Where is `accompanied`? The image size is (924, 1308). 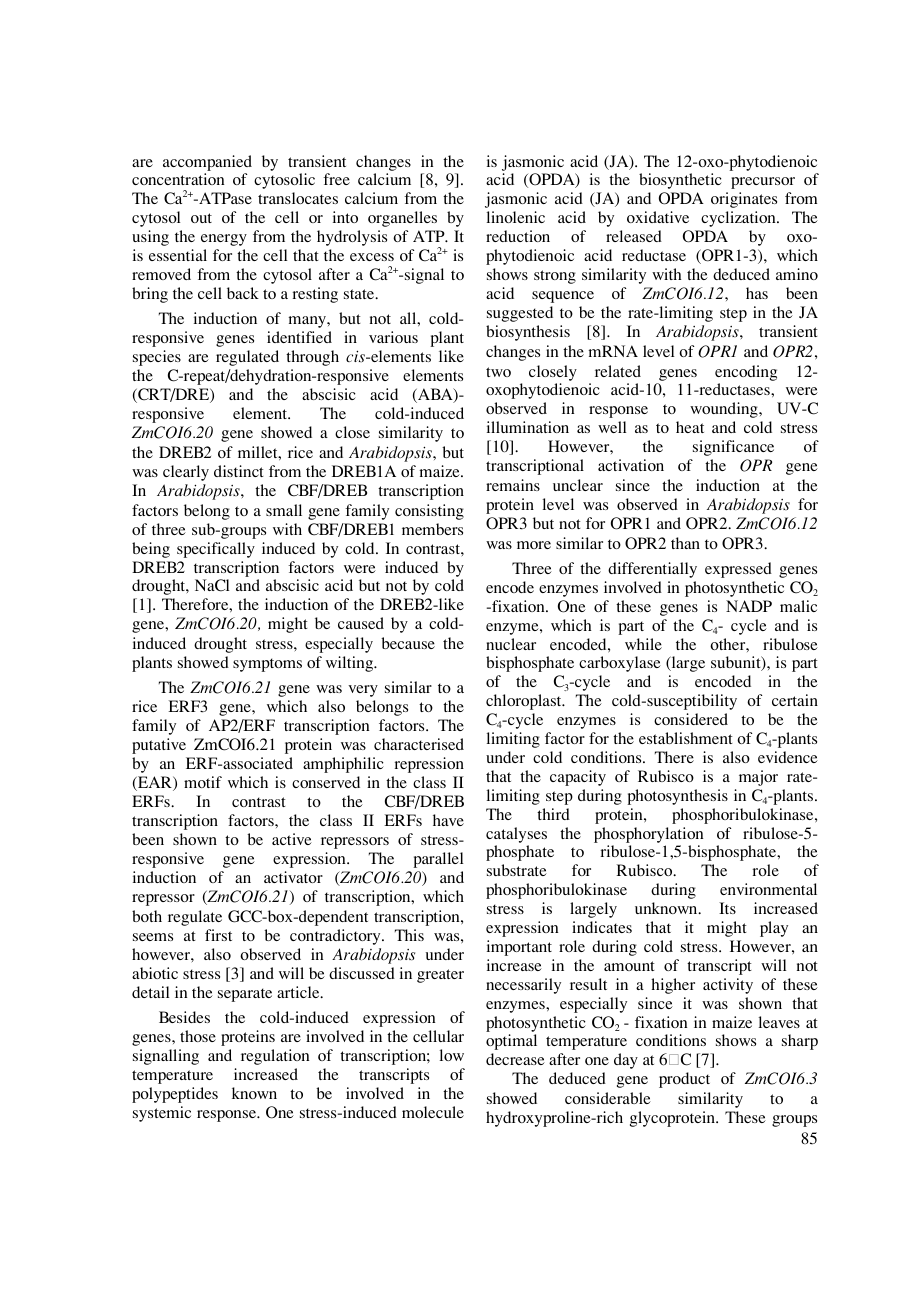
accompanied is located at coordinates (207, 163).
